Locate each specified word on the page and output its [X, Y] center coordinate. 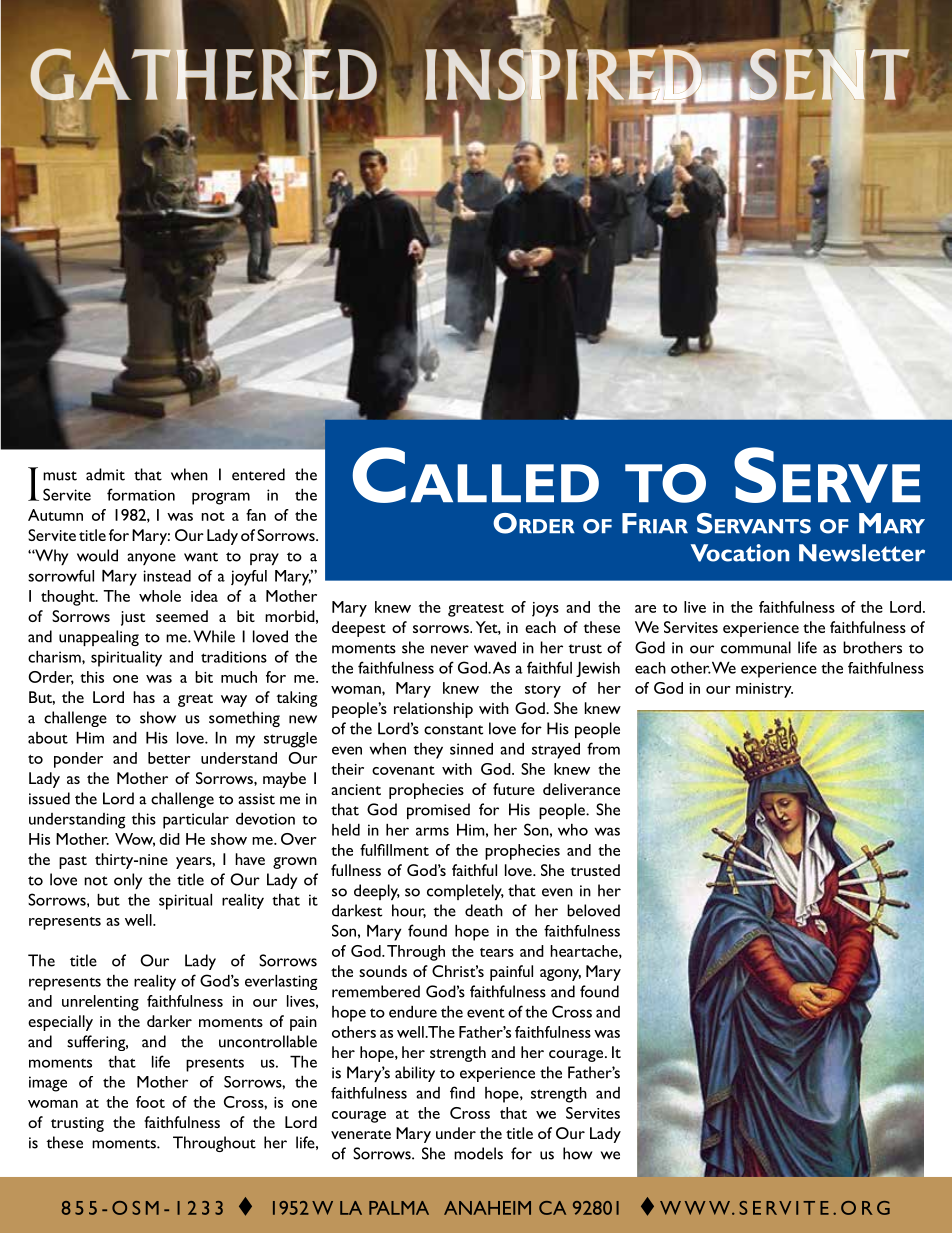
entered [258, 474]
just [133, 618]
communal [756, 647]
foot [150, 1102]
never [450, 649]
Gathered [203, 74]
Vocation [740, 553]
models [478, 1153]
